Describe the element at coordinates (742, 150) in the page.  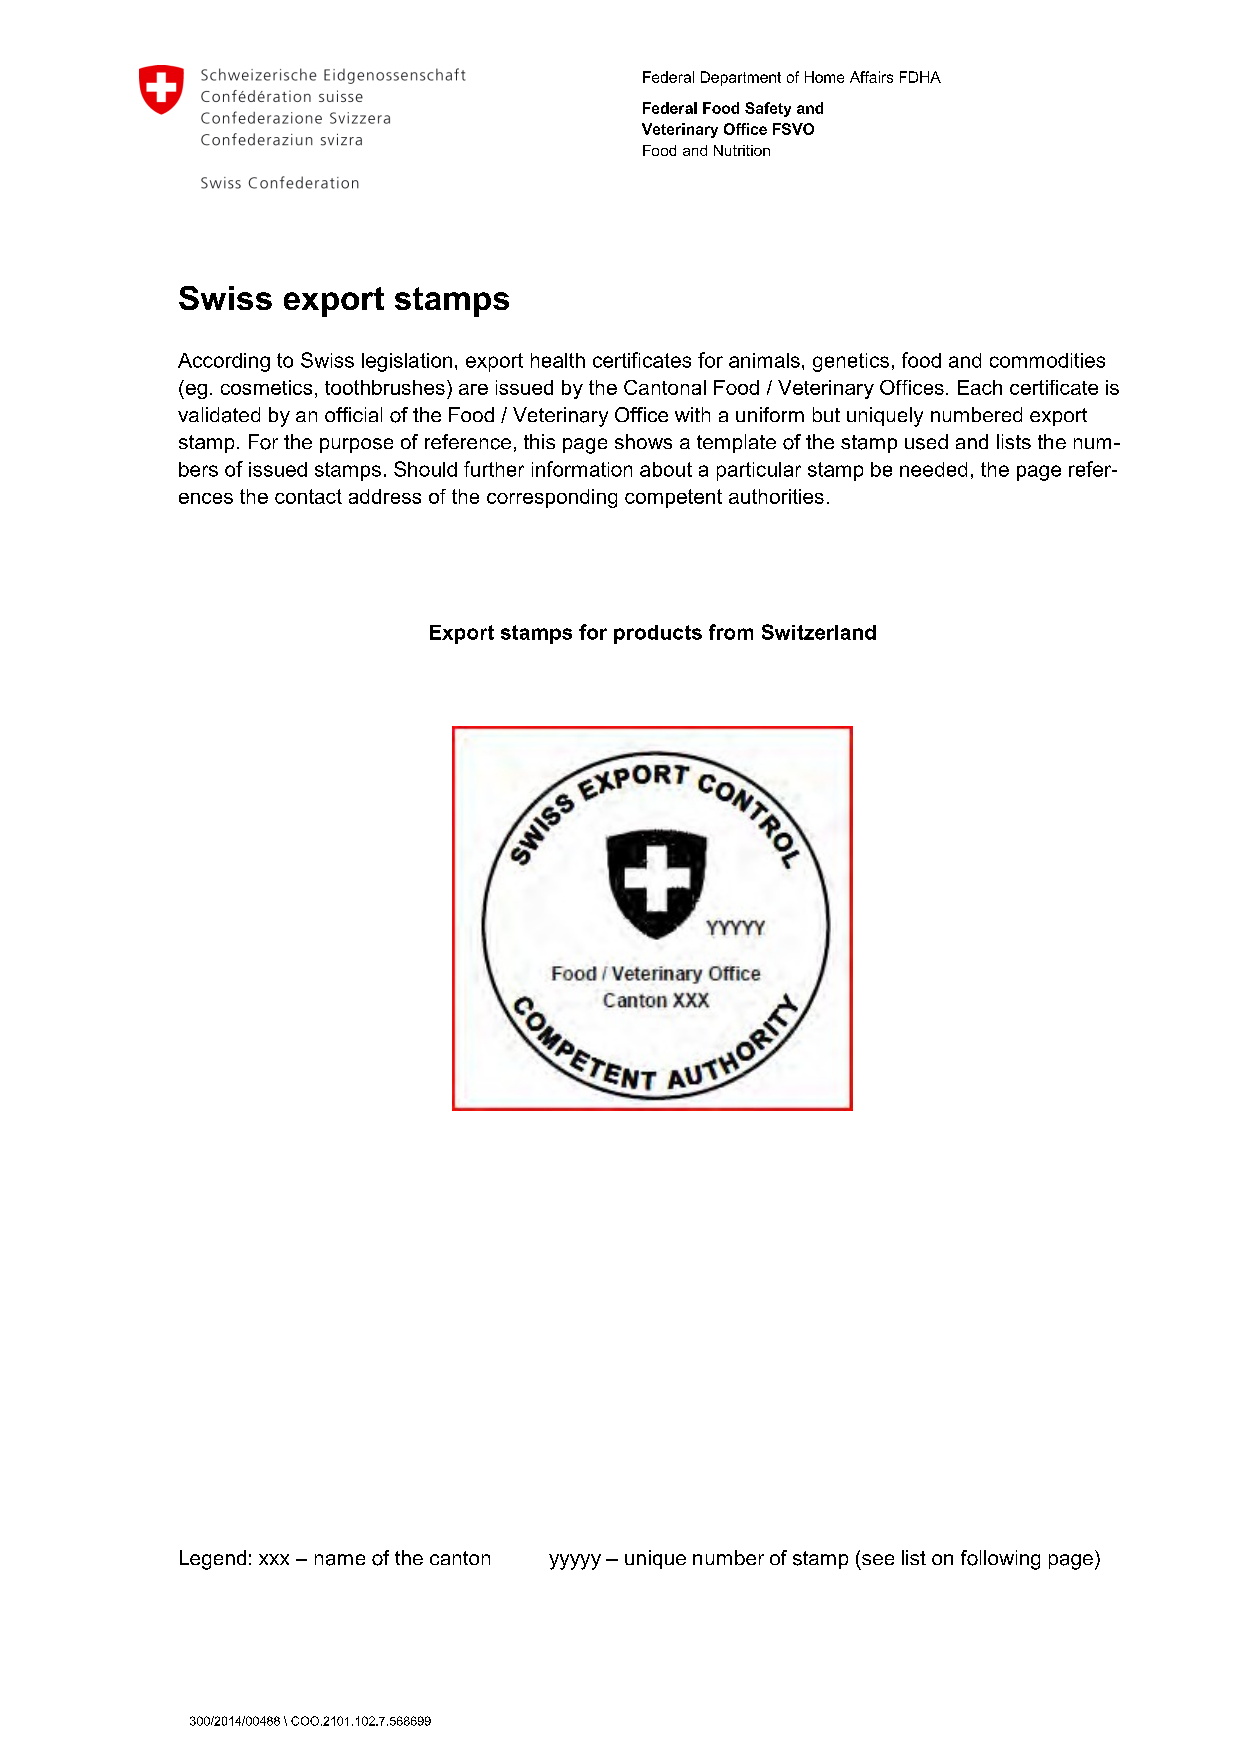
I see `Nutrition` at that location.
